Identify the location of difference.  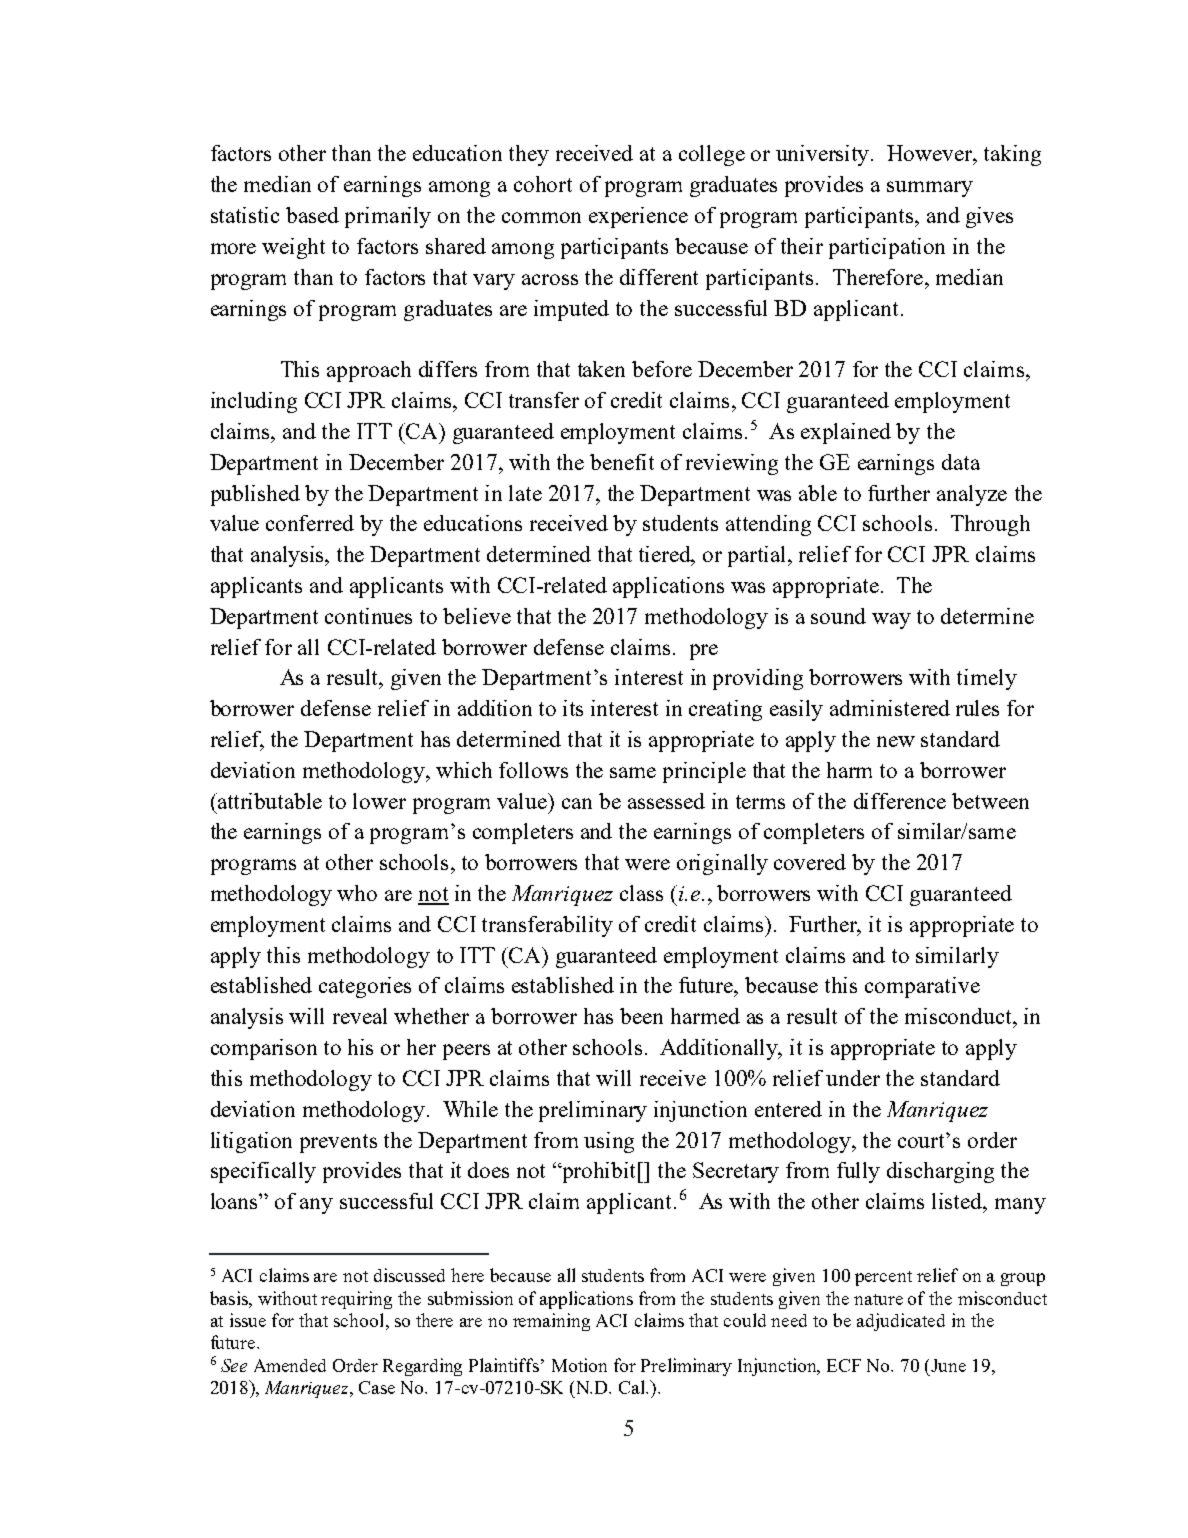
(900, 801).
